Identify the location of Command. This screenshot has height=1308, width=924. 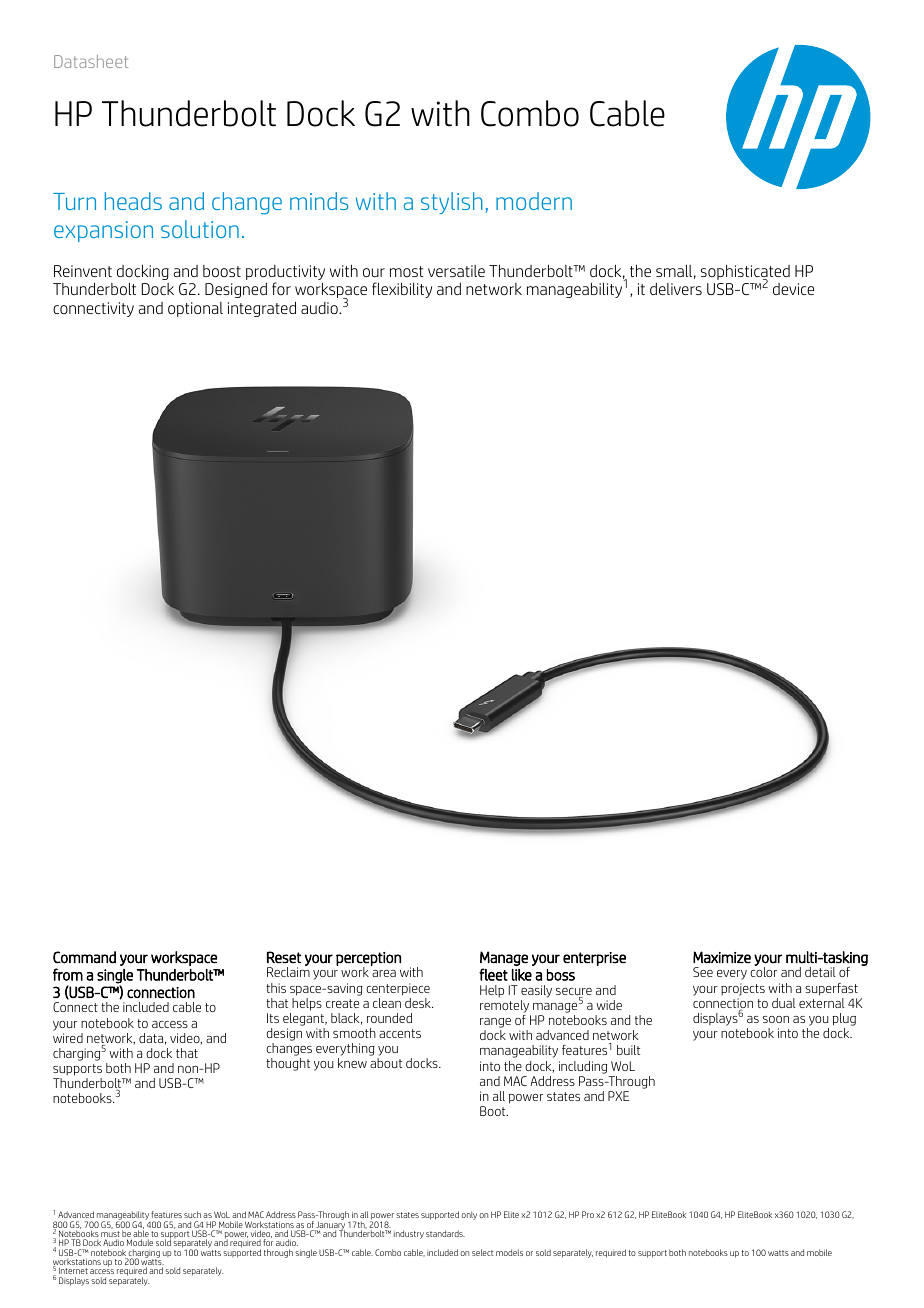
(84, 957).
